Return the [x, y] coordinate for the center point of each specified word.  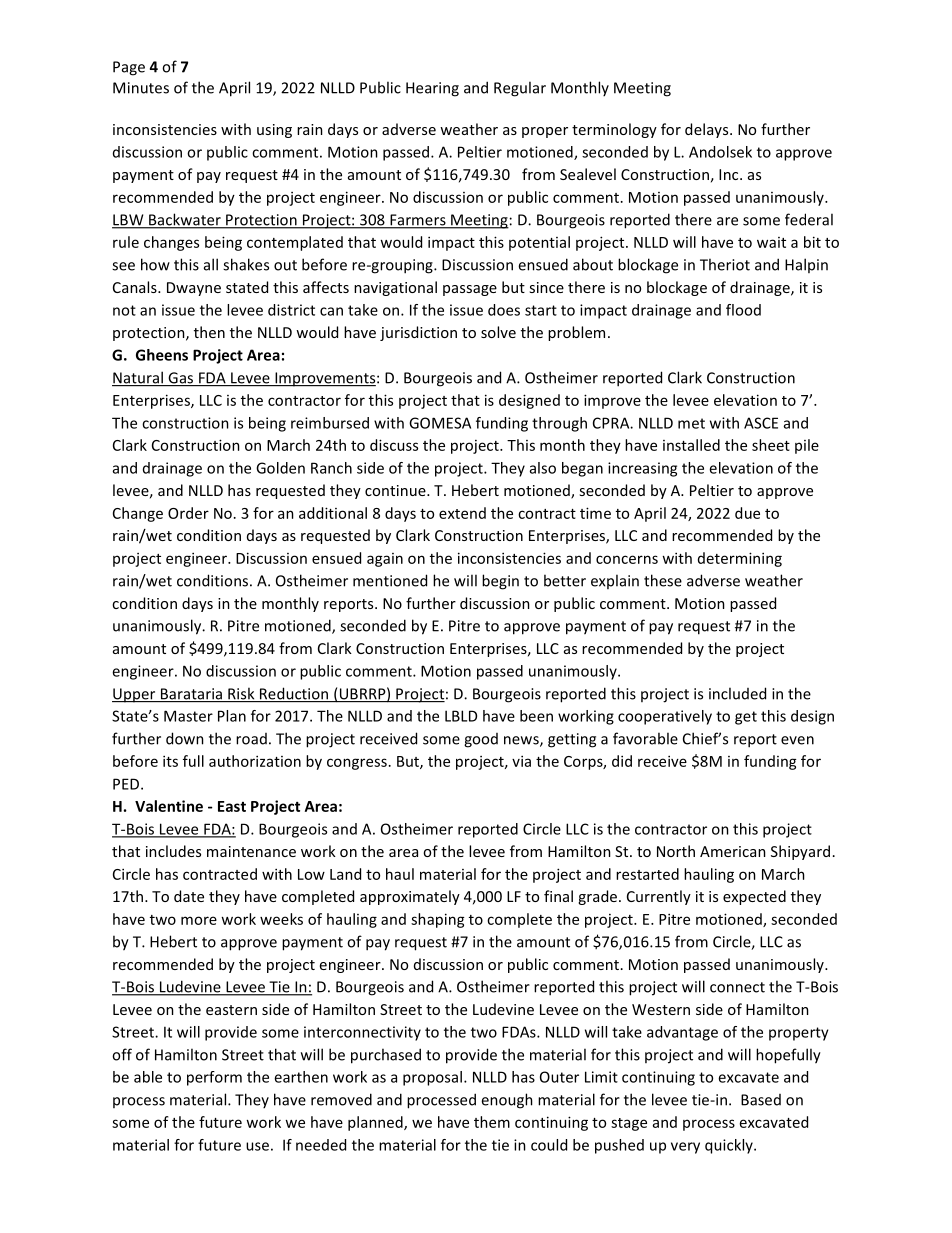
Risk [241, 694]
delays [708, 130]
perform [214, 1078]
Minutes [141, 88]
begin [500, 582]
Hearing [432, 89]
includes [173, 851]
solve [498, 332]
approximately [410, 897]
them [492, 1122]
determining [740, 559]
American [733, 851]
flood [743, 310]
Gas [181, 379]
